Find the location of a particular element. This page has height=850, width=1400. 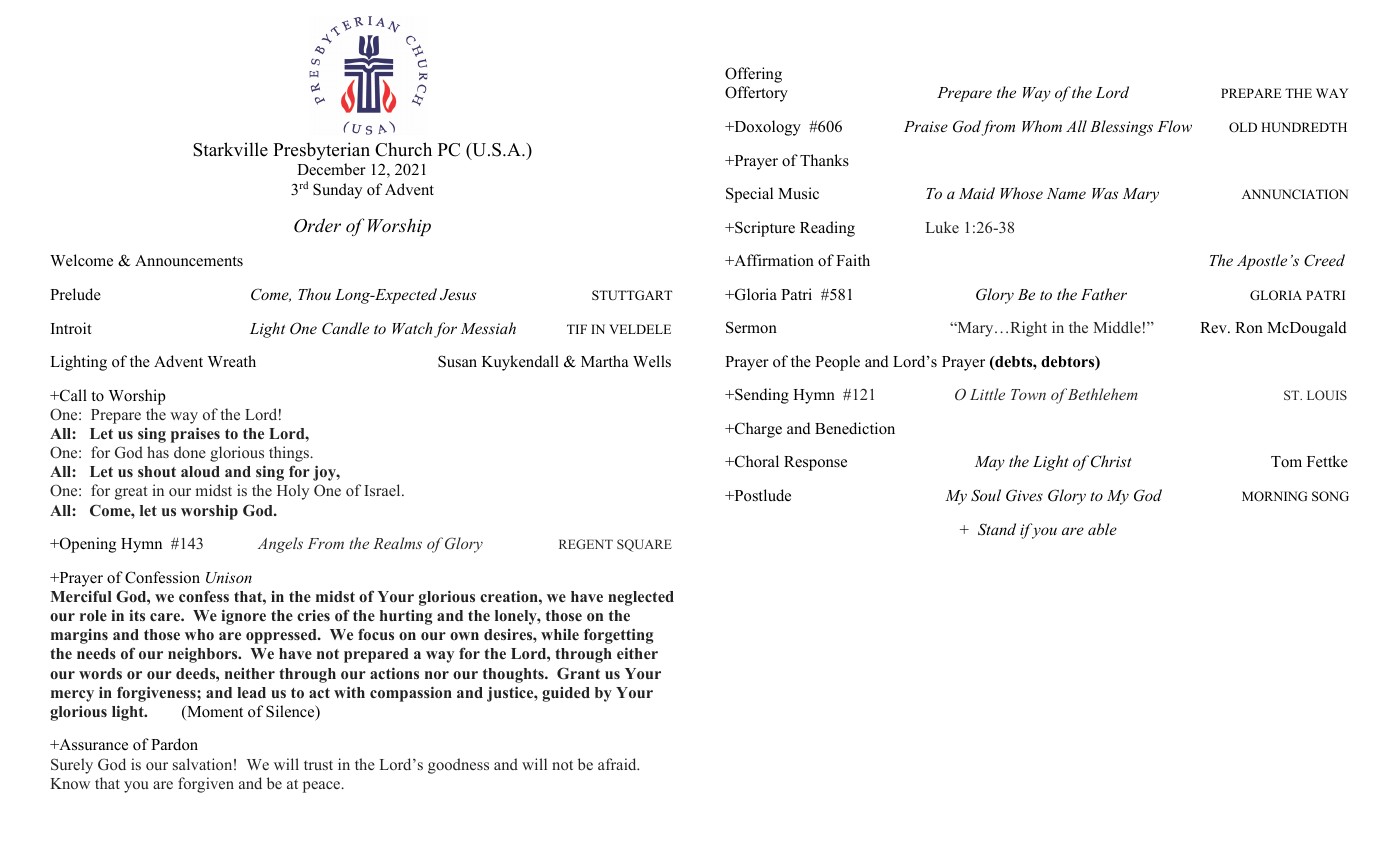

Flow is located at coordinates (1174, 126).
